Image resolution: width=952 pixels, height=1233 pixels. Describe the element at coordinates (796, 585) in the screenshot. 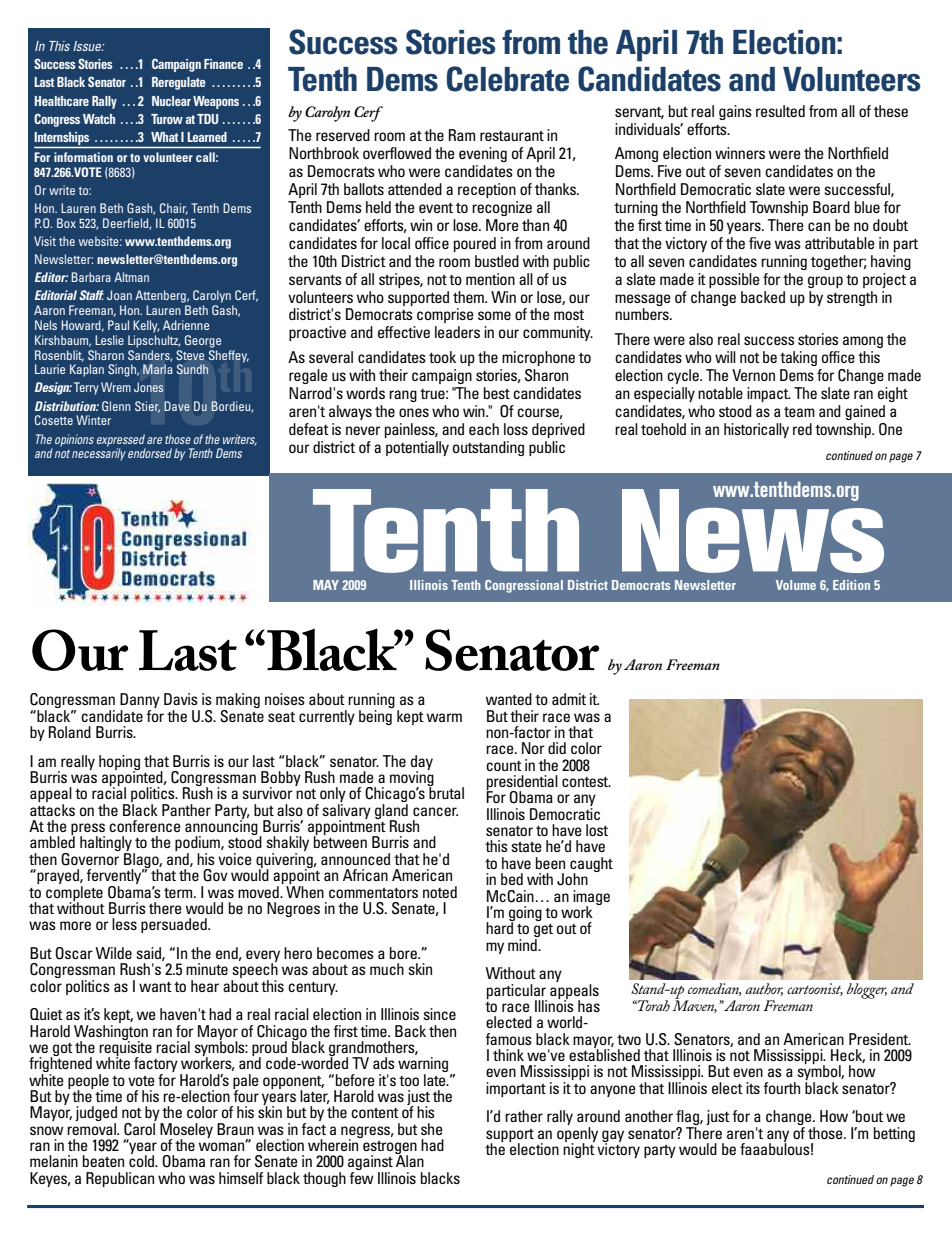

I see `Volume` at that location.
